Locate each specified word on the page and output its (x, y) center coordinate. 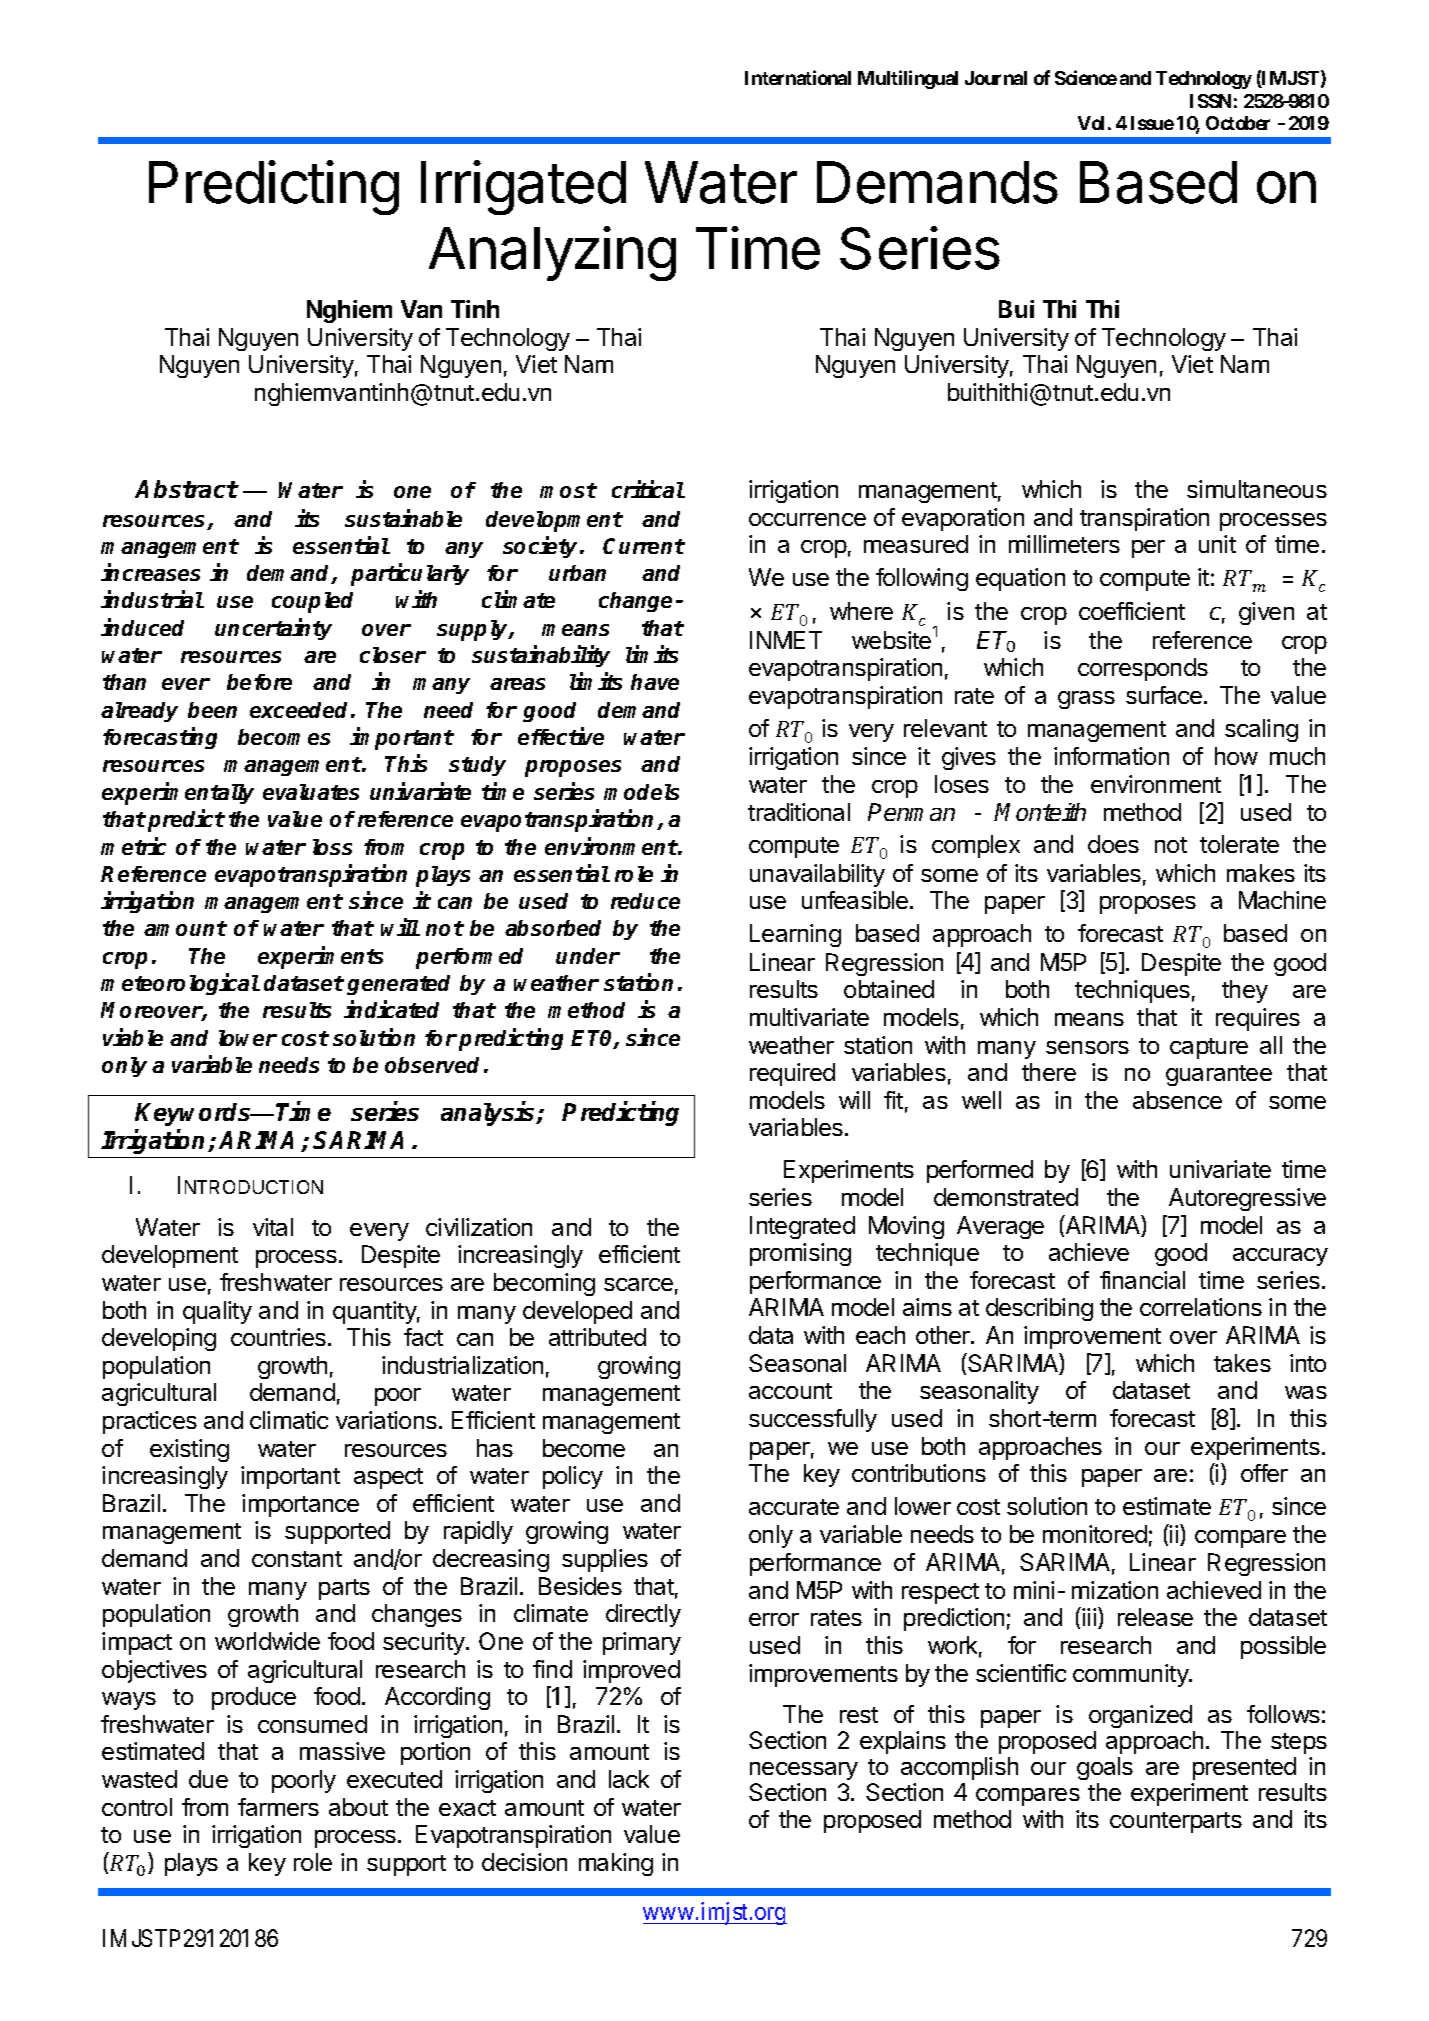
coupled (312, 602)
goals (1105, 1768)
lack (629, 1779)
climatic (289, 1420)
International (798, 77)
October (1238, 123)
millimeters (1064, 544)
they (1245, 991)
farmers (278, 1807)
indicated (391, 1009)
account (790, 1391)
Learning (795, 935)
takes (1242, 1363)
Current (644, 546)
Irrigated (523, 187)
